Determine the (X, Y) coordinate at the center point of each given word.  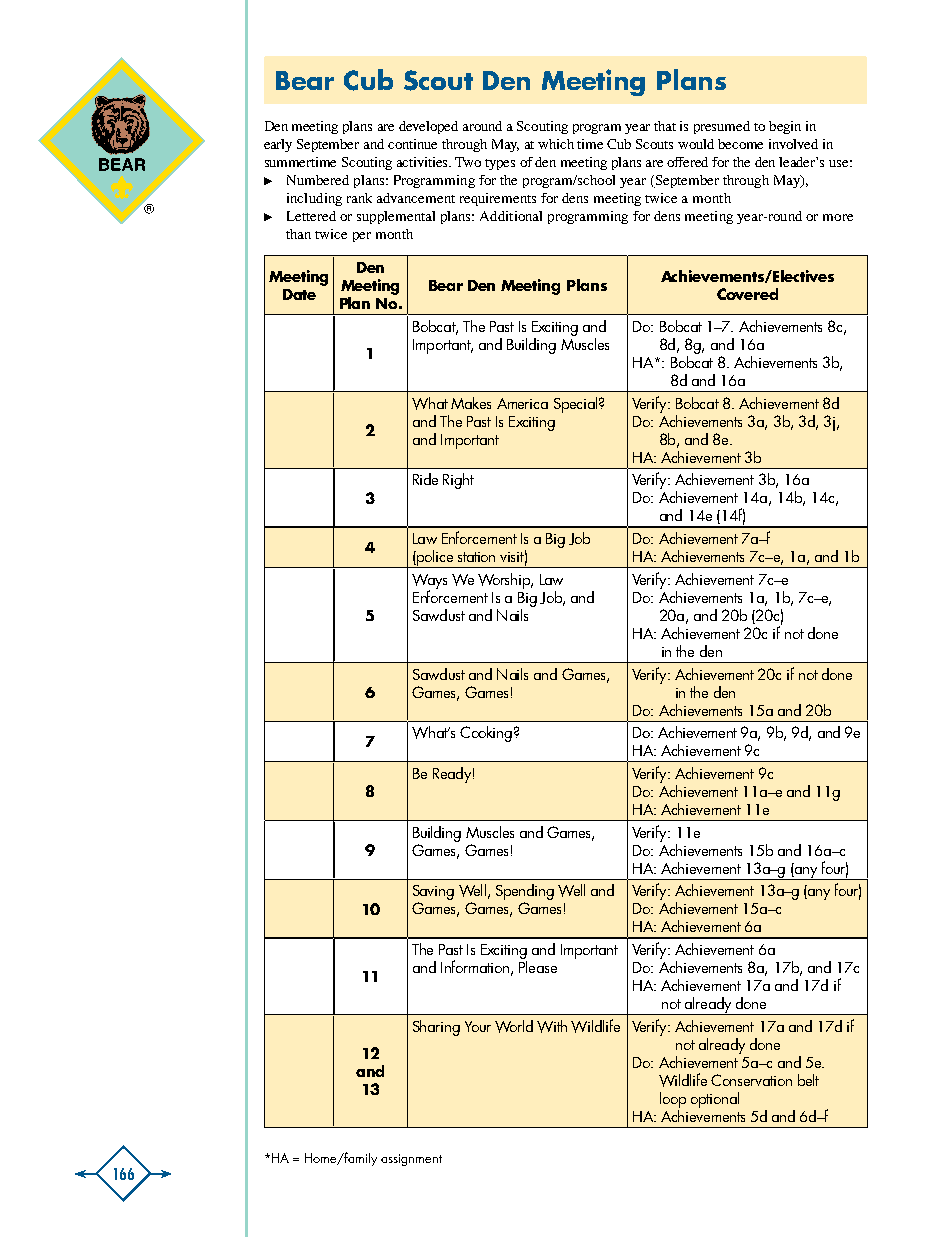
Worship (505, 581)
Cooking (486, 734)
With (552, 1026)
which (556, 144)
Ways (429, 582)
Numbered (318, 180)
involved (793, 144)
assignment (411, 1160)
